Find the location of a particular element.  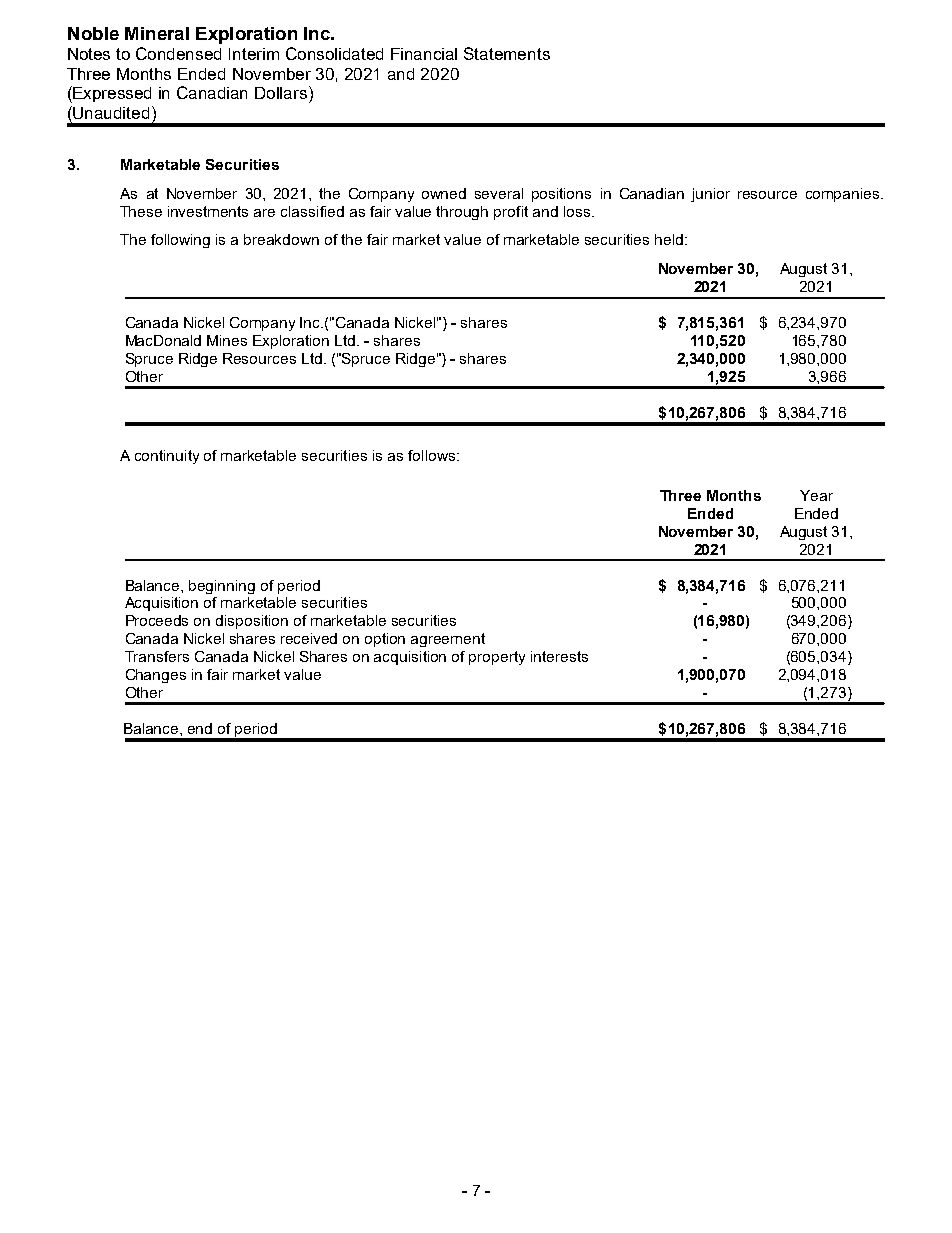

held is located at coordinates (669, 239).
